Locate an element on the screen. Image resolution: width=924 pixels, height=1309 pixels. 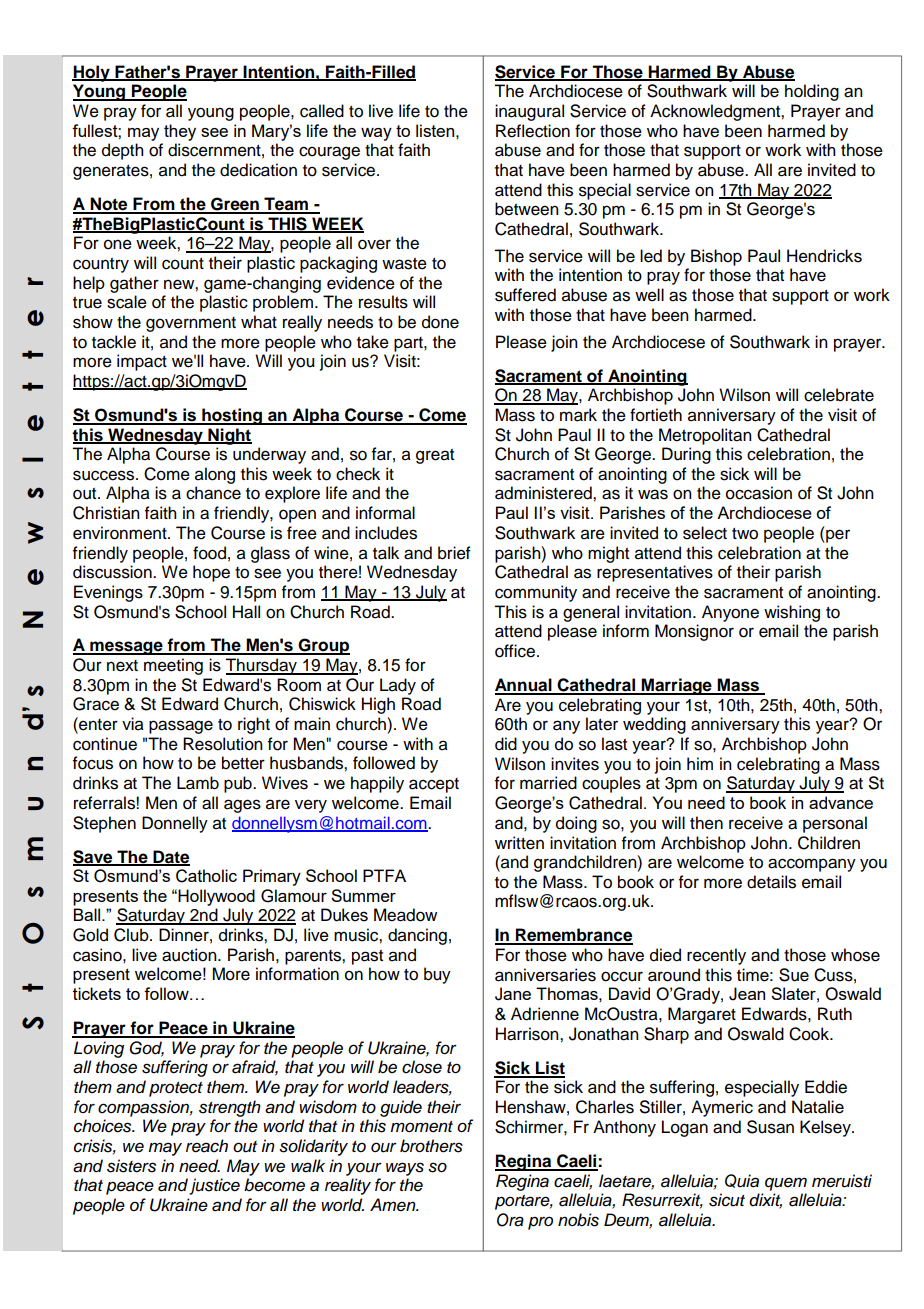
they is located at coordinates (180, 132).
